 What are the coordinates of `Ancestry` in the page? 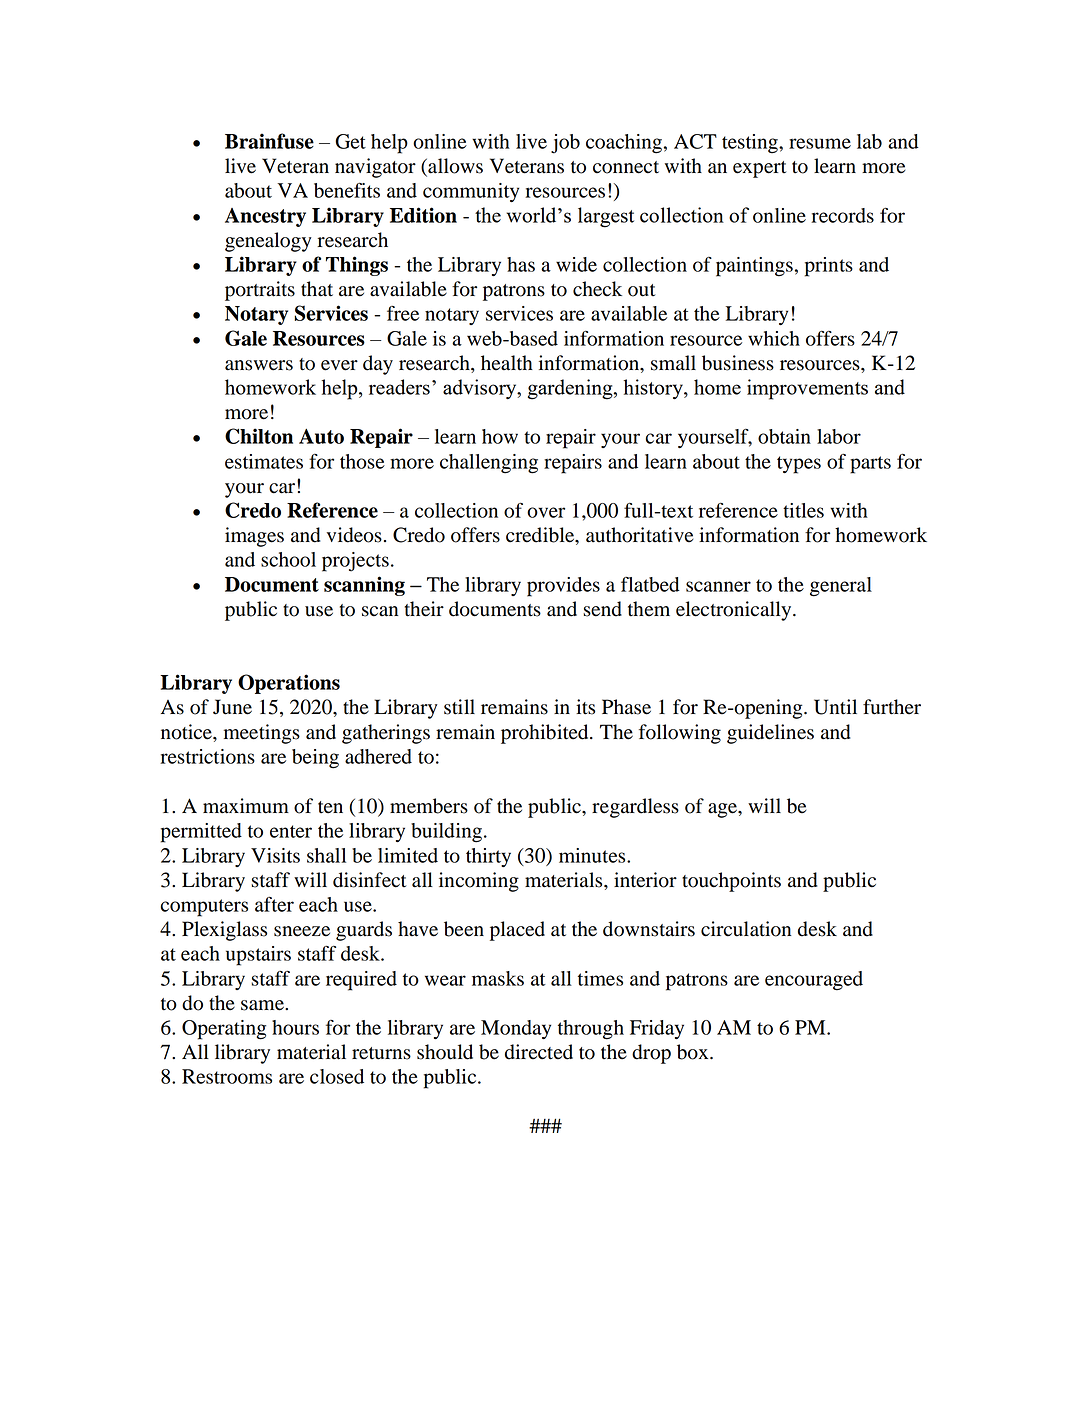 It's located at (265, 217).
